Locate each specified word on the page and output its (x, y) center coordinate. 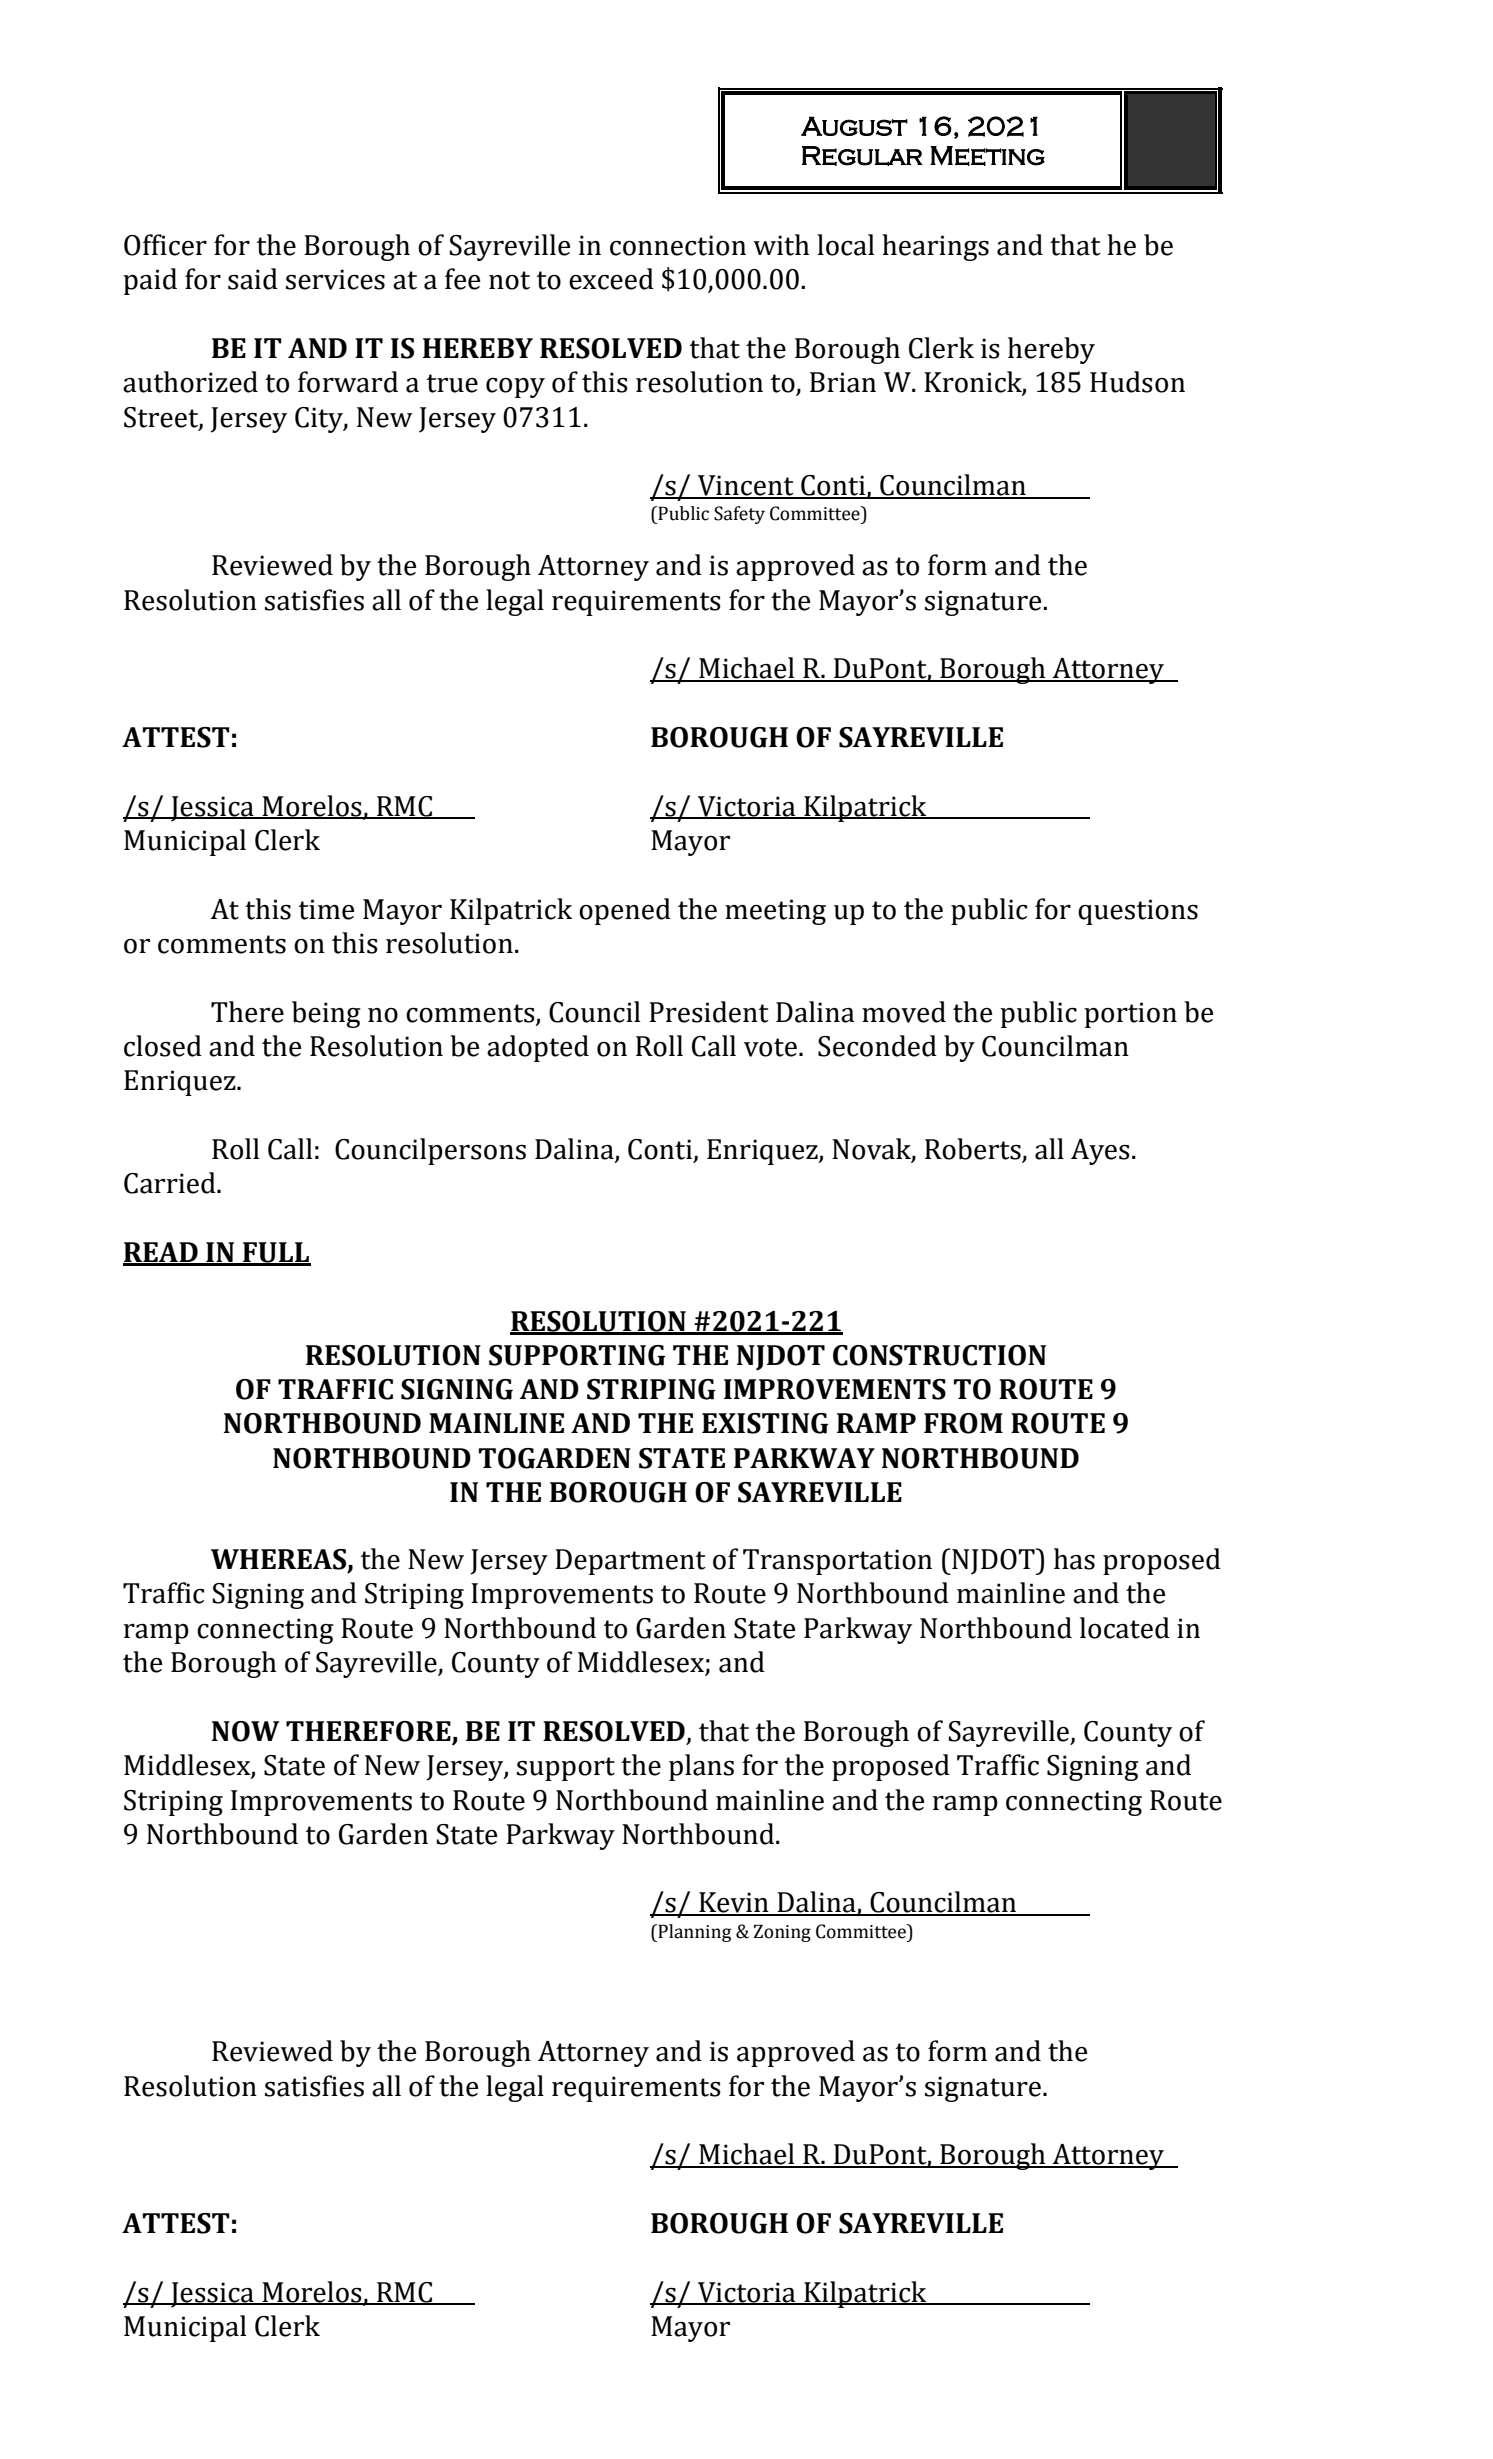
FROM (963, 1423)
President (709, 1012)
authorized (190, 382)
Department (630, 1562)
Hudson (1137, 382)
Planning (694, 1933)
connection (678, 245)
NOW (246, 1731)
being (326, 1014)
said (253, 279)
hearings (935, 247)
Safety (739, 515)
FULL (276, 1253)
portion (1130, 1015)
